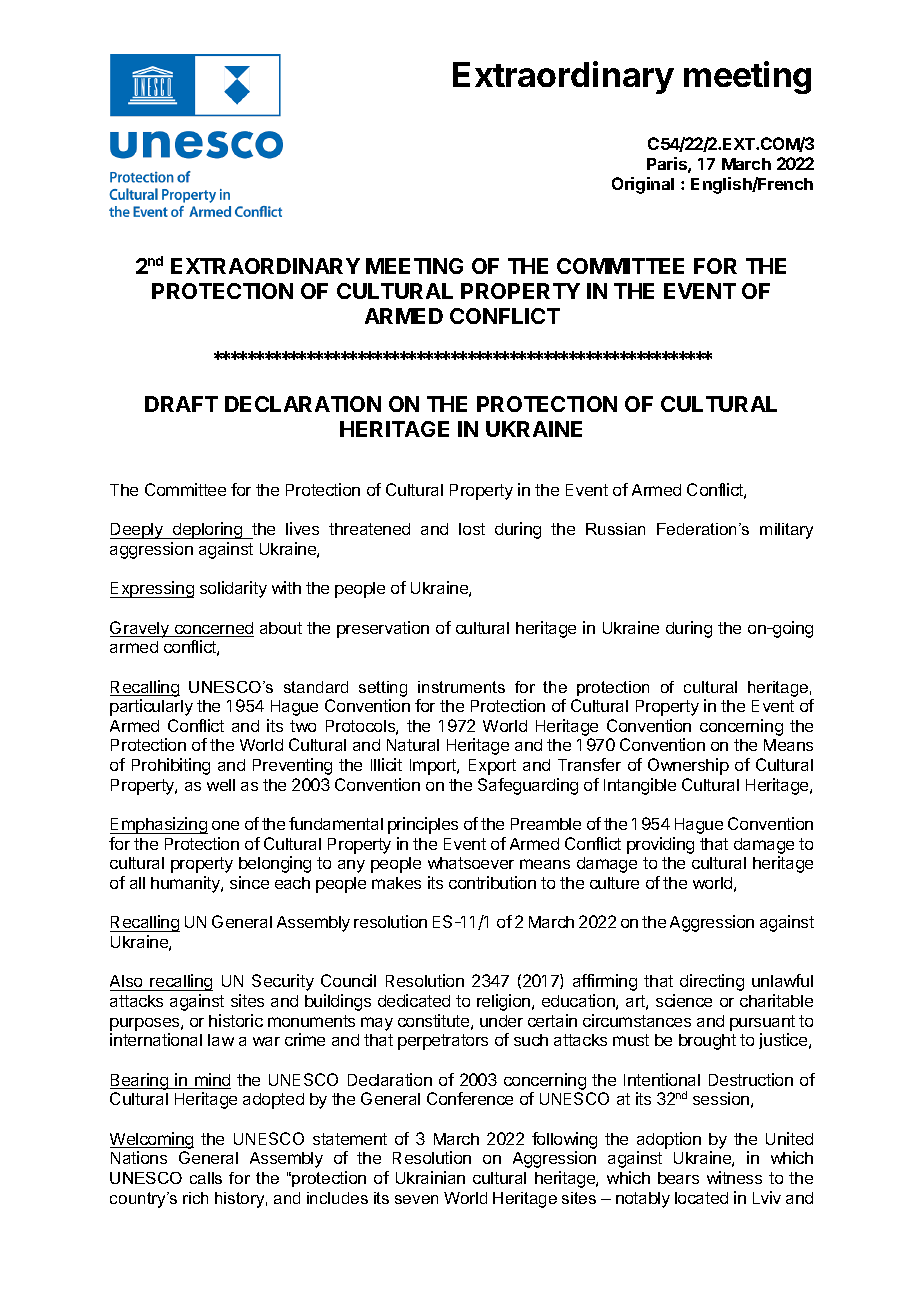 This page has width=924, height=1308. I want to click on Ukrainian, so click(430, 1177).
